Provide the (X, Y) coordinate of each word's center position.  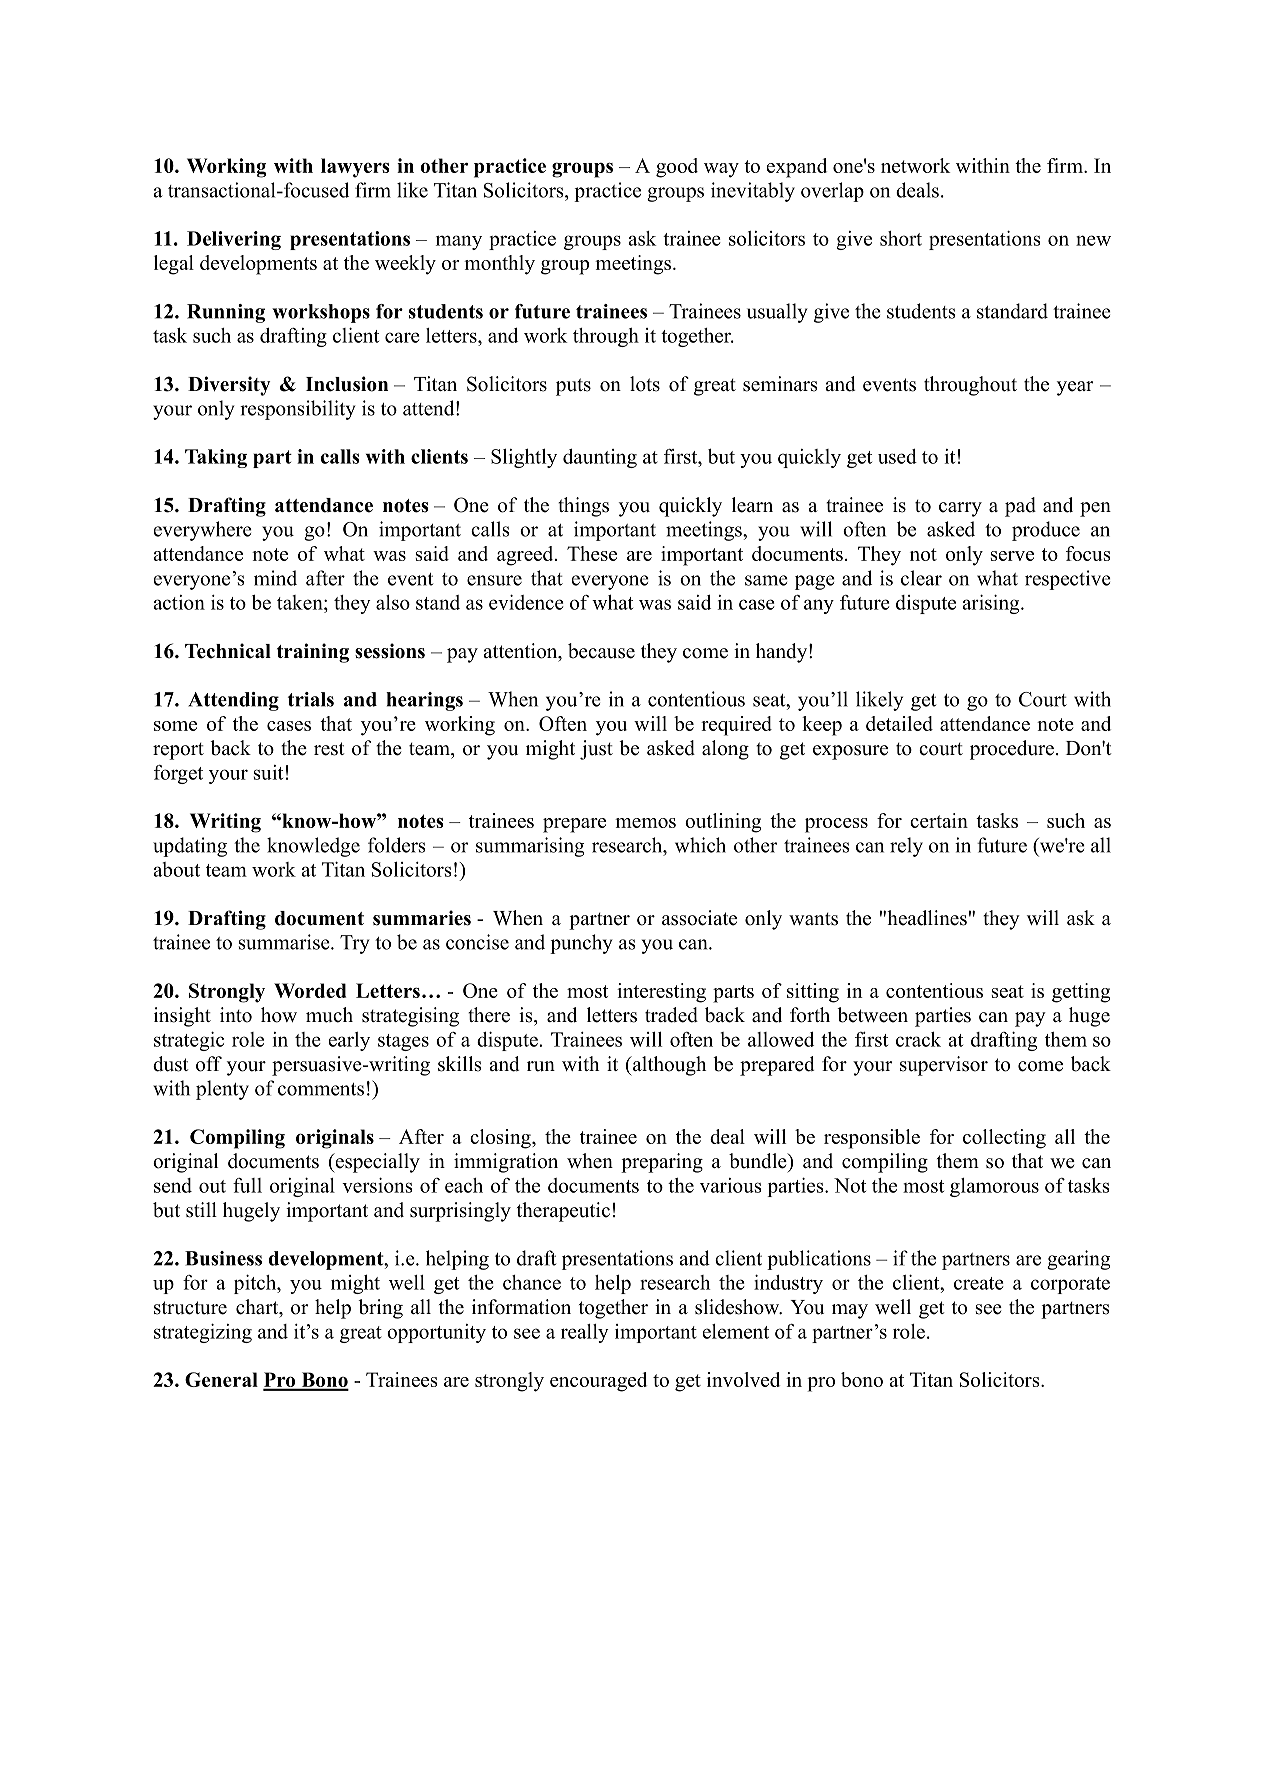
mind (275, 578)
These (592, 553)
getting (1081, 993)
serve (1012, 556)
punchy (581, 944)
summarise (285, 942)
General (221, 1379)
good (677, 168)
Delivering (234, 240)
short (901, 238)
